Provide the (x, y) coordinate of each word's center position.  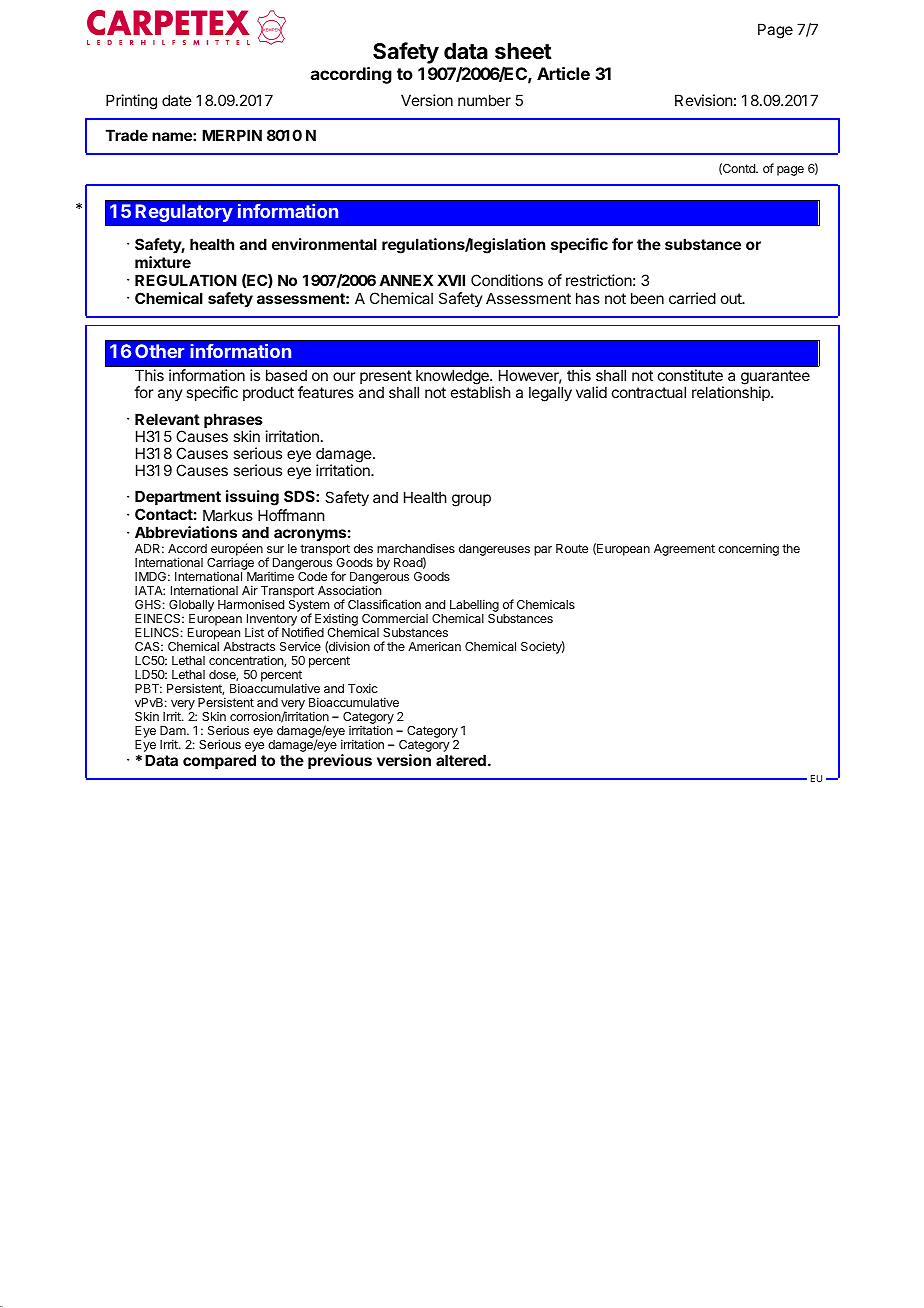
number (484, 100)
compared (219, 761)
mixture (163, 262)
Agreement (684, 550)
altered (461, 760)
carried (692, 298)
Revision (703, 100)
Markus (228, 515)
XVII (451, 280)
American (434, 646)
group (471, 500)
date (177, 100)
